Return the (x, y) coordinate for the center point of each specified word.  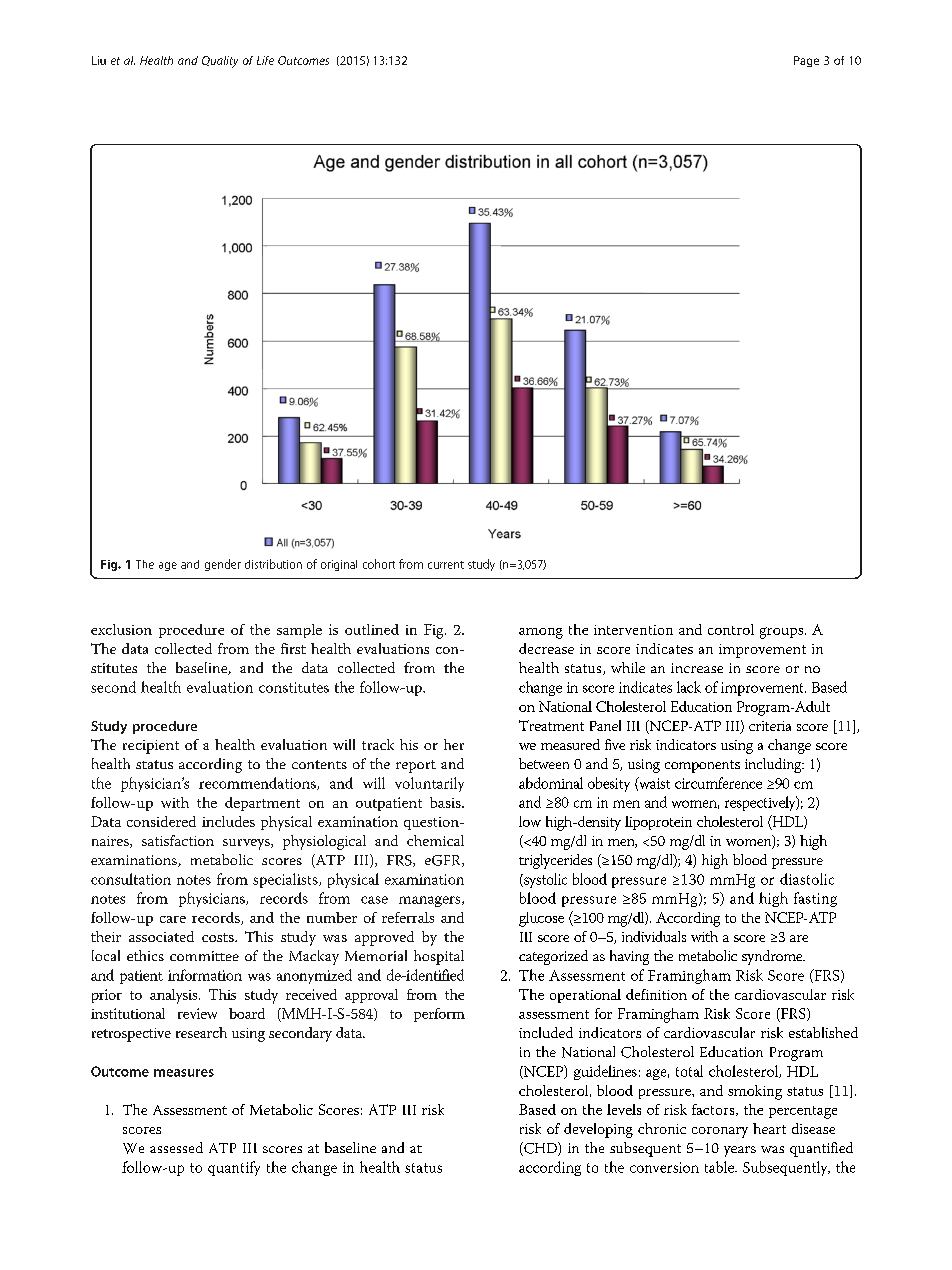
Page (806, 61)
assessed (176, 1147)
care (173, 919)
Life (265, 60)
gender (223, 565)
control (731, 629)
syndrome (773, 957)
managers (431, 901)
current (446, 565)
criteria (770, 726)
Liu (99, 60)
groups (783, 633)
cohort (379, 564)
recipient (151, 747)
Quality (220, 62)
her (454, 744)
